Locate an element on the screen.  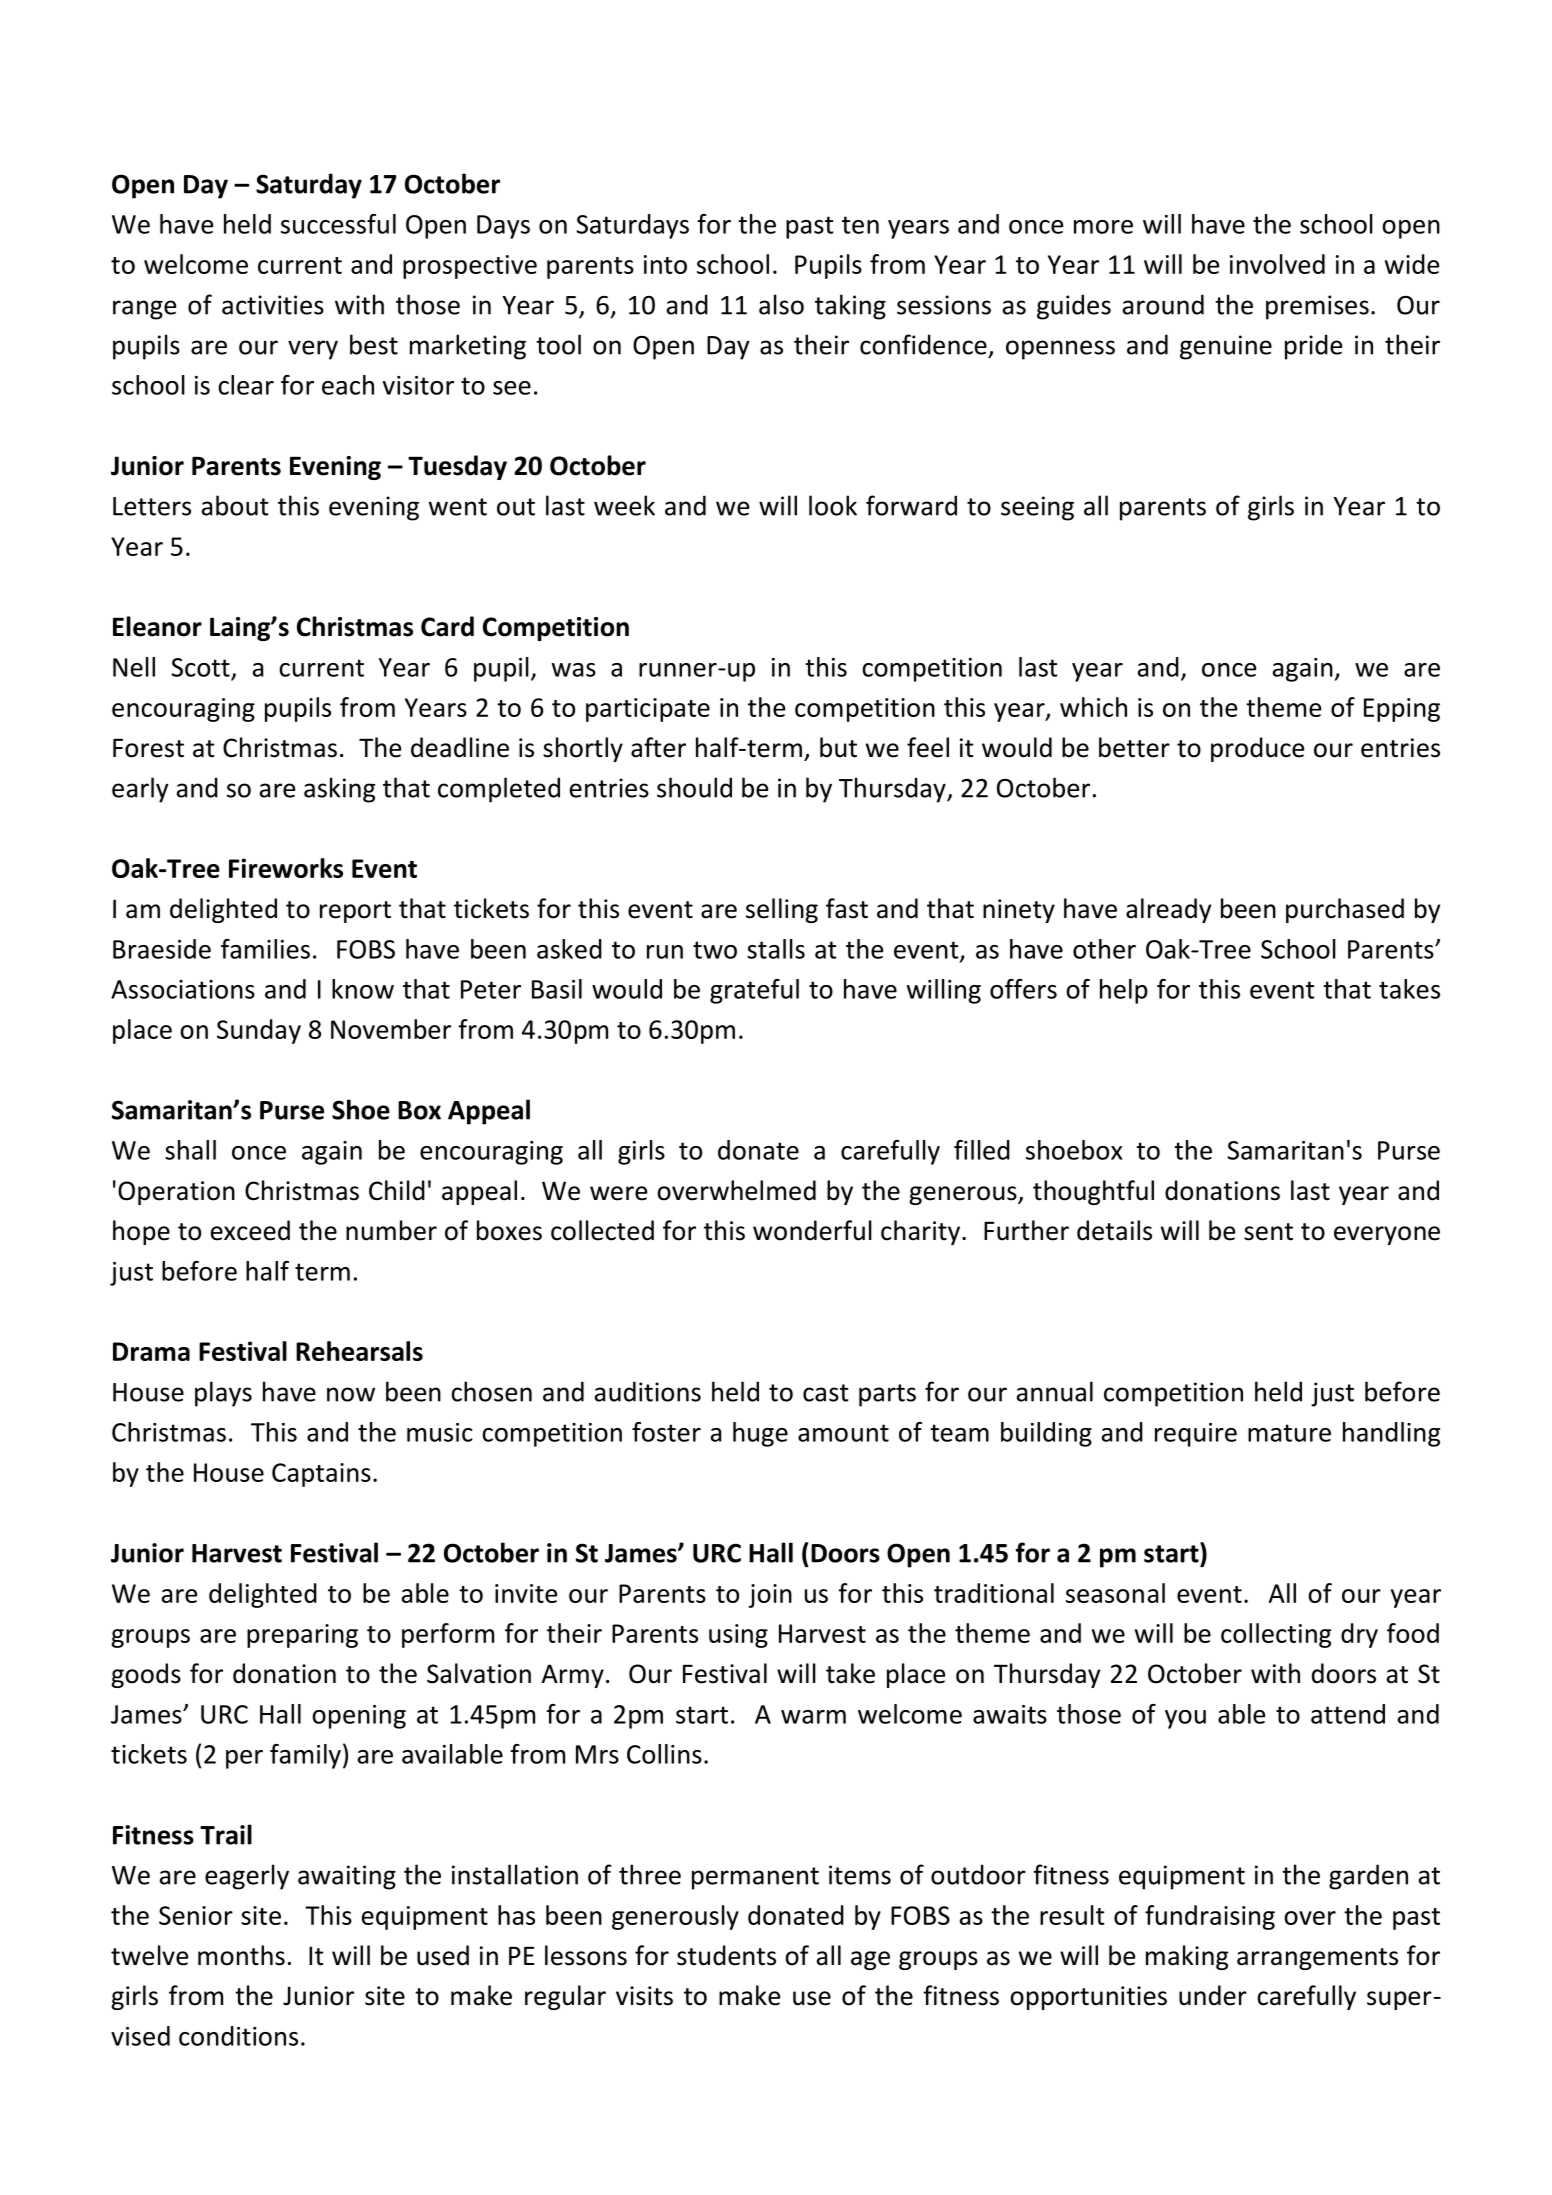
students is located at coordinates (726, 1955).
